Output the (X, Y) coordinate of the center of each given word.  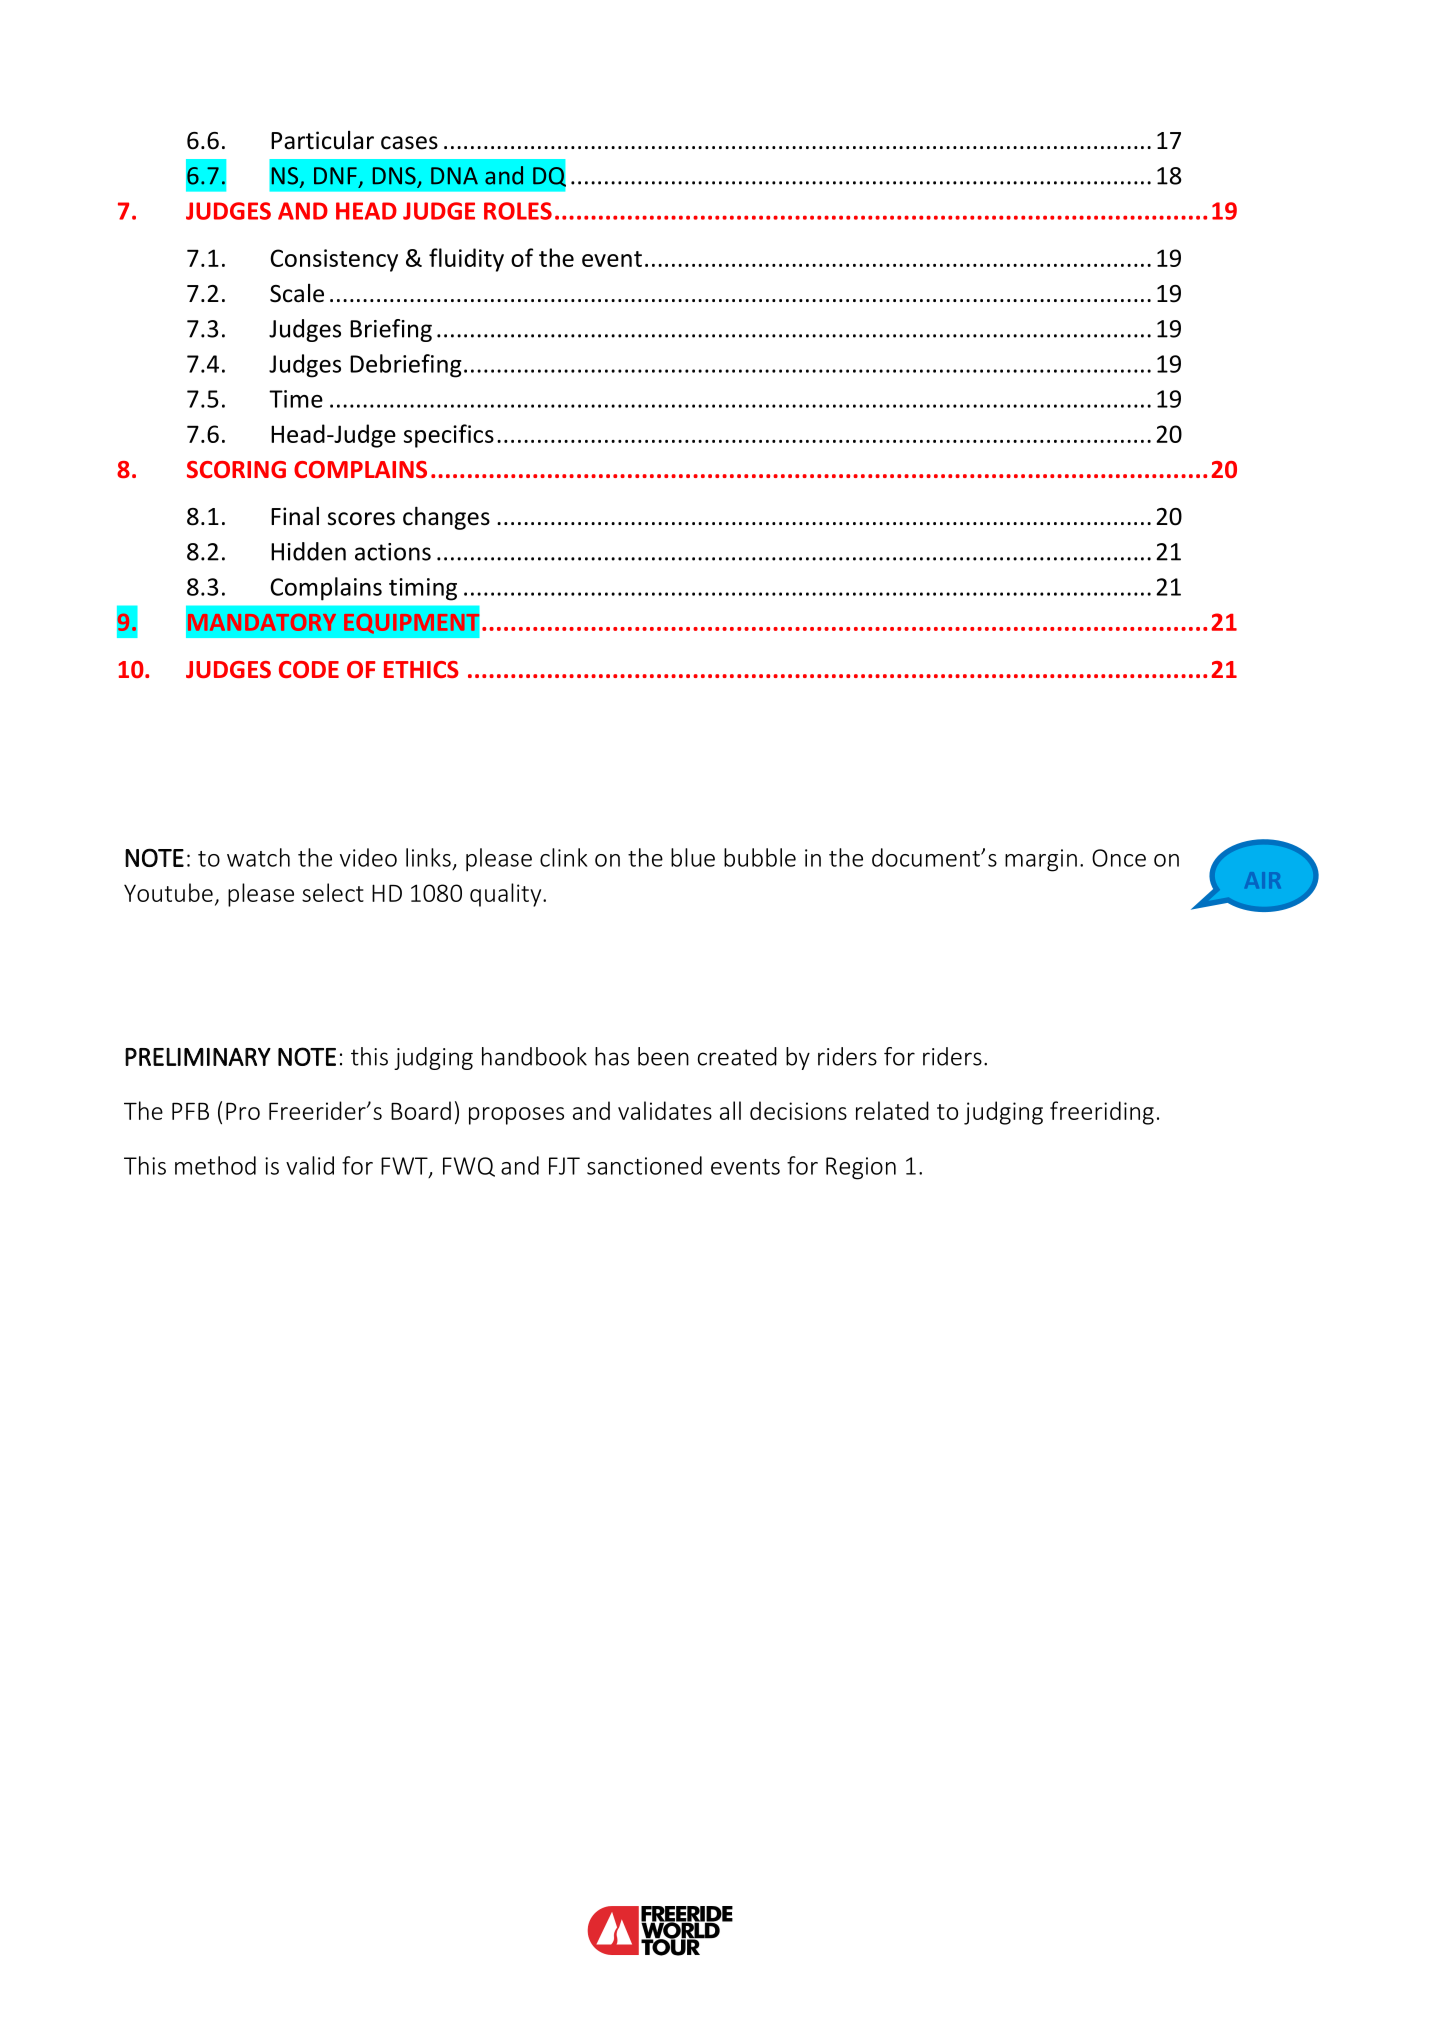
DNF (335, 176)
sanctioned (644, 1165)
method (215, 1165)
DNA (454, 176)
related (892, 1110)
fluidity (466, 260)
